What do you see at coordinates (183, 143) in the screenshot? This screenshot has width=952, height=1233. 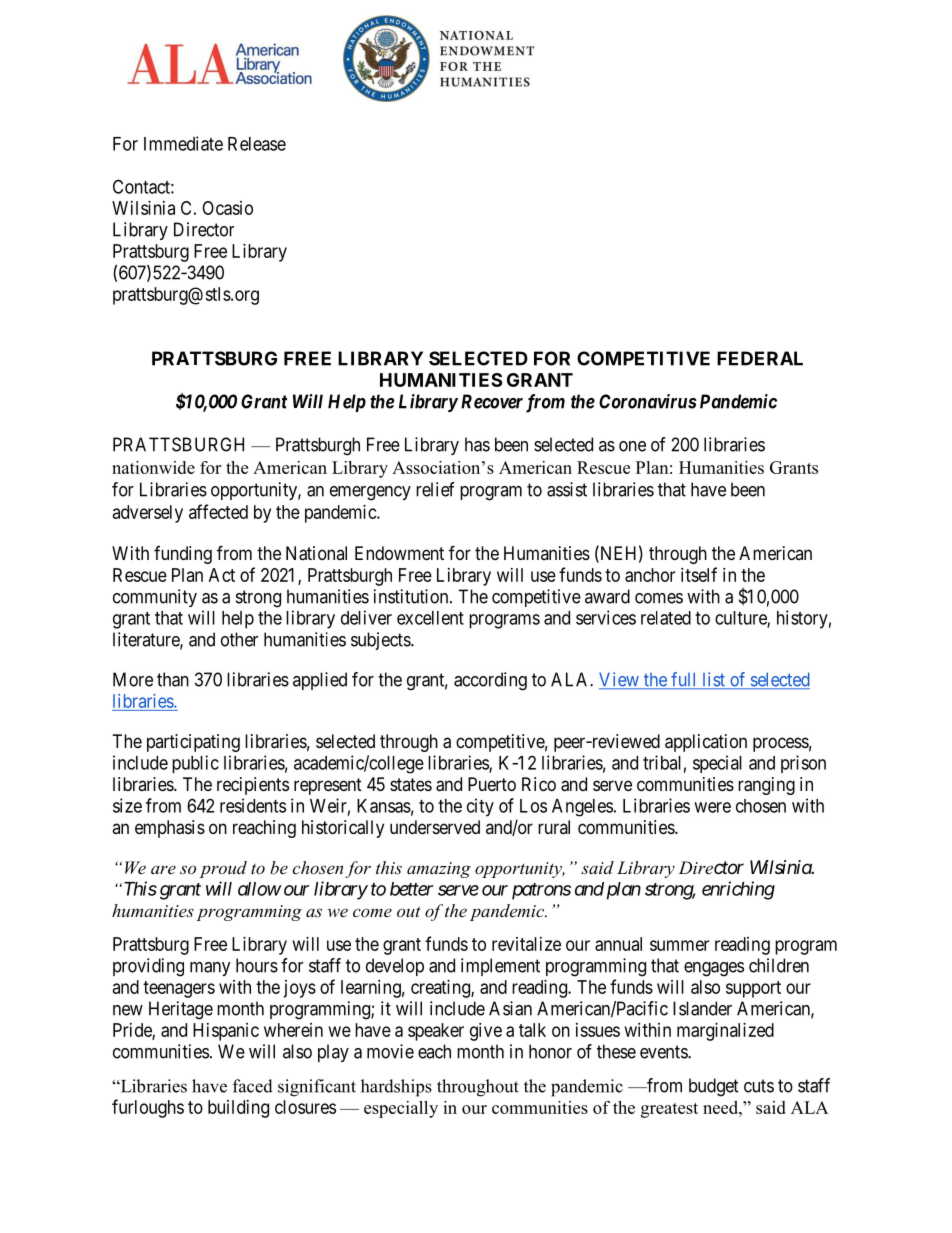 I see `Immediate` at bounding box center [183, 143].
